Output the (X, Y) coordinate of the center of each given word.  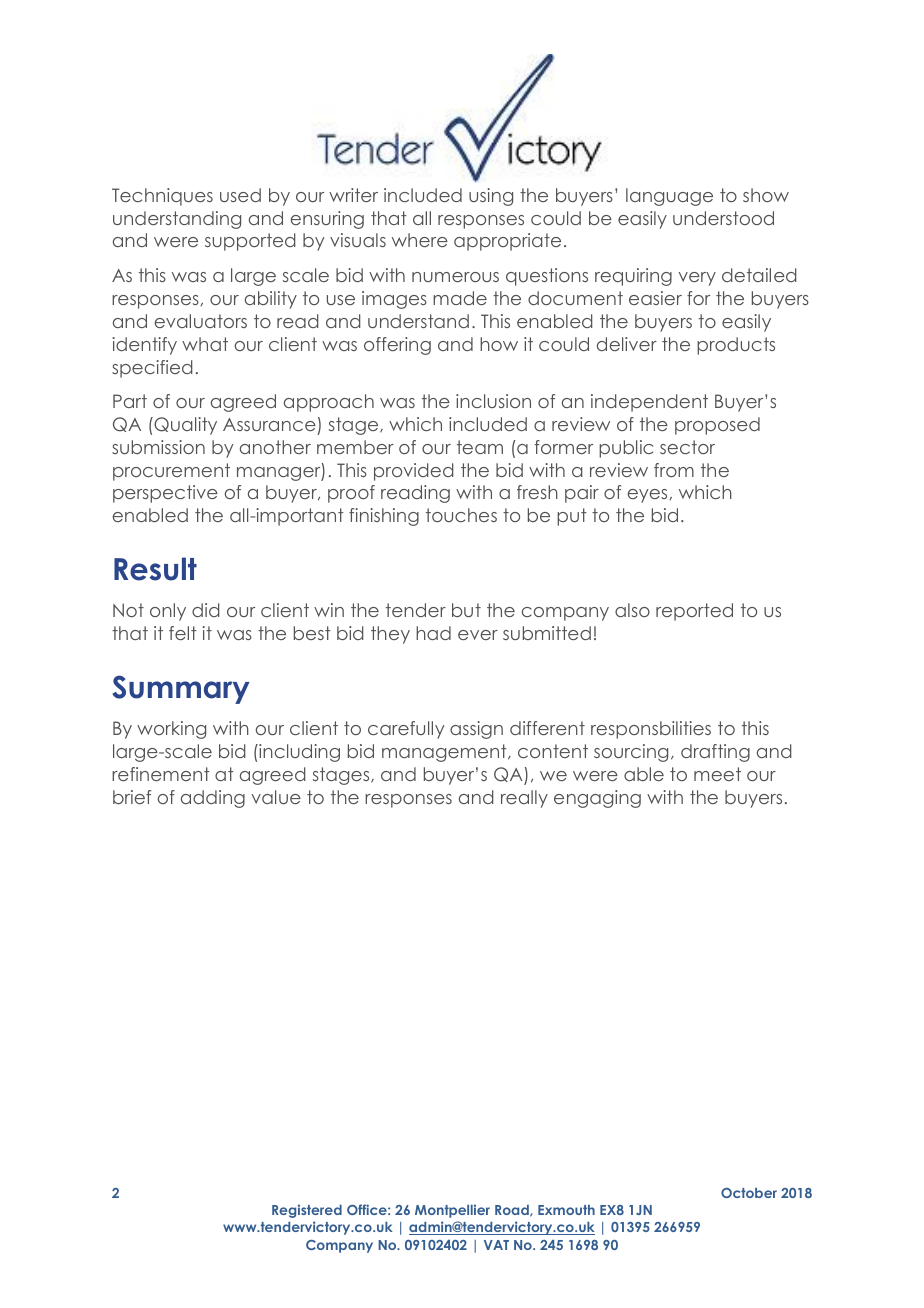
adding (213, 799)
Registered (307, 1211)
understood (723, 218)
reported (694, 612)
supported (250, 242)
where (420, 240)
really (524, 799)
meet (717, 774)
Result (155, 569)
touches (461, 515)
